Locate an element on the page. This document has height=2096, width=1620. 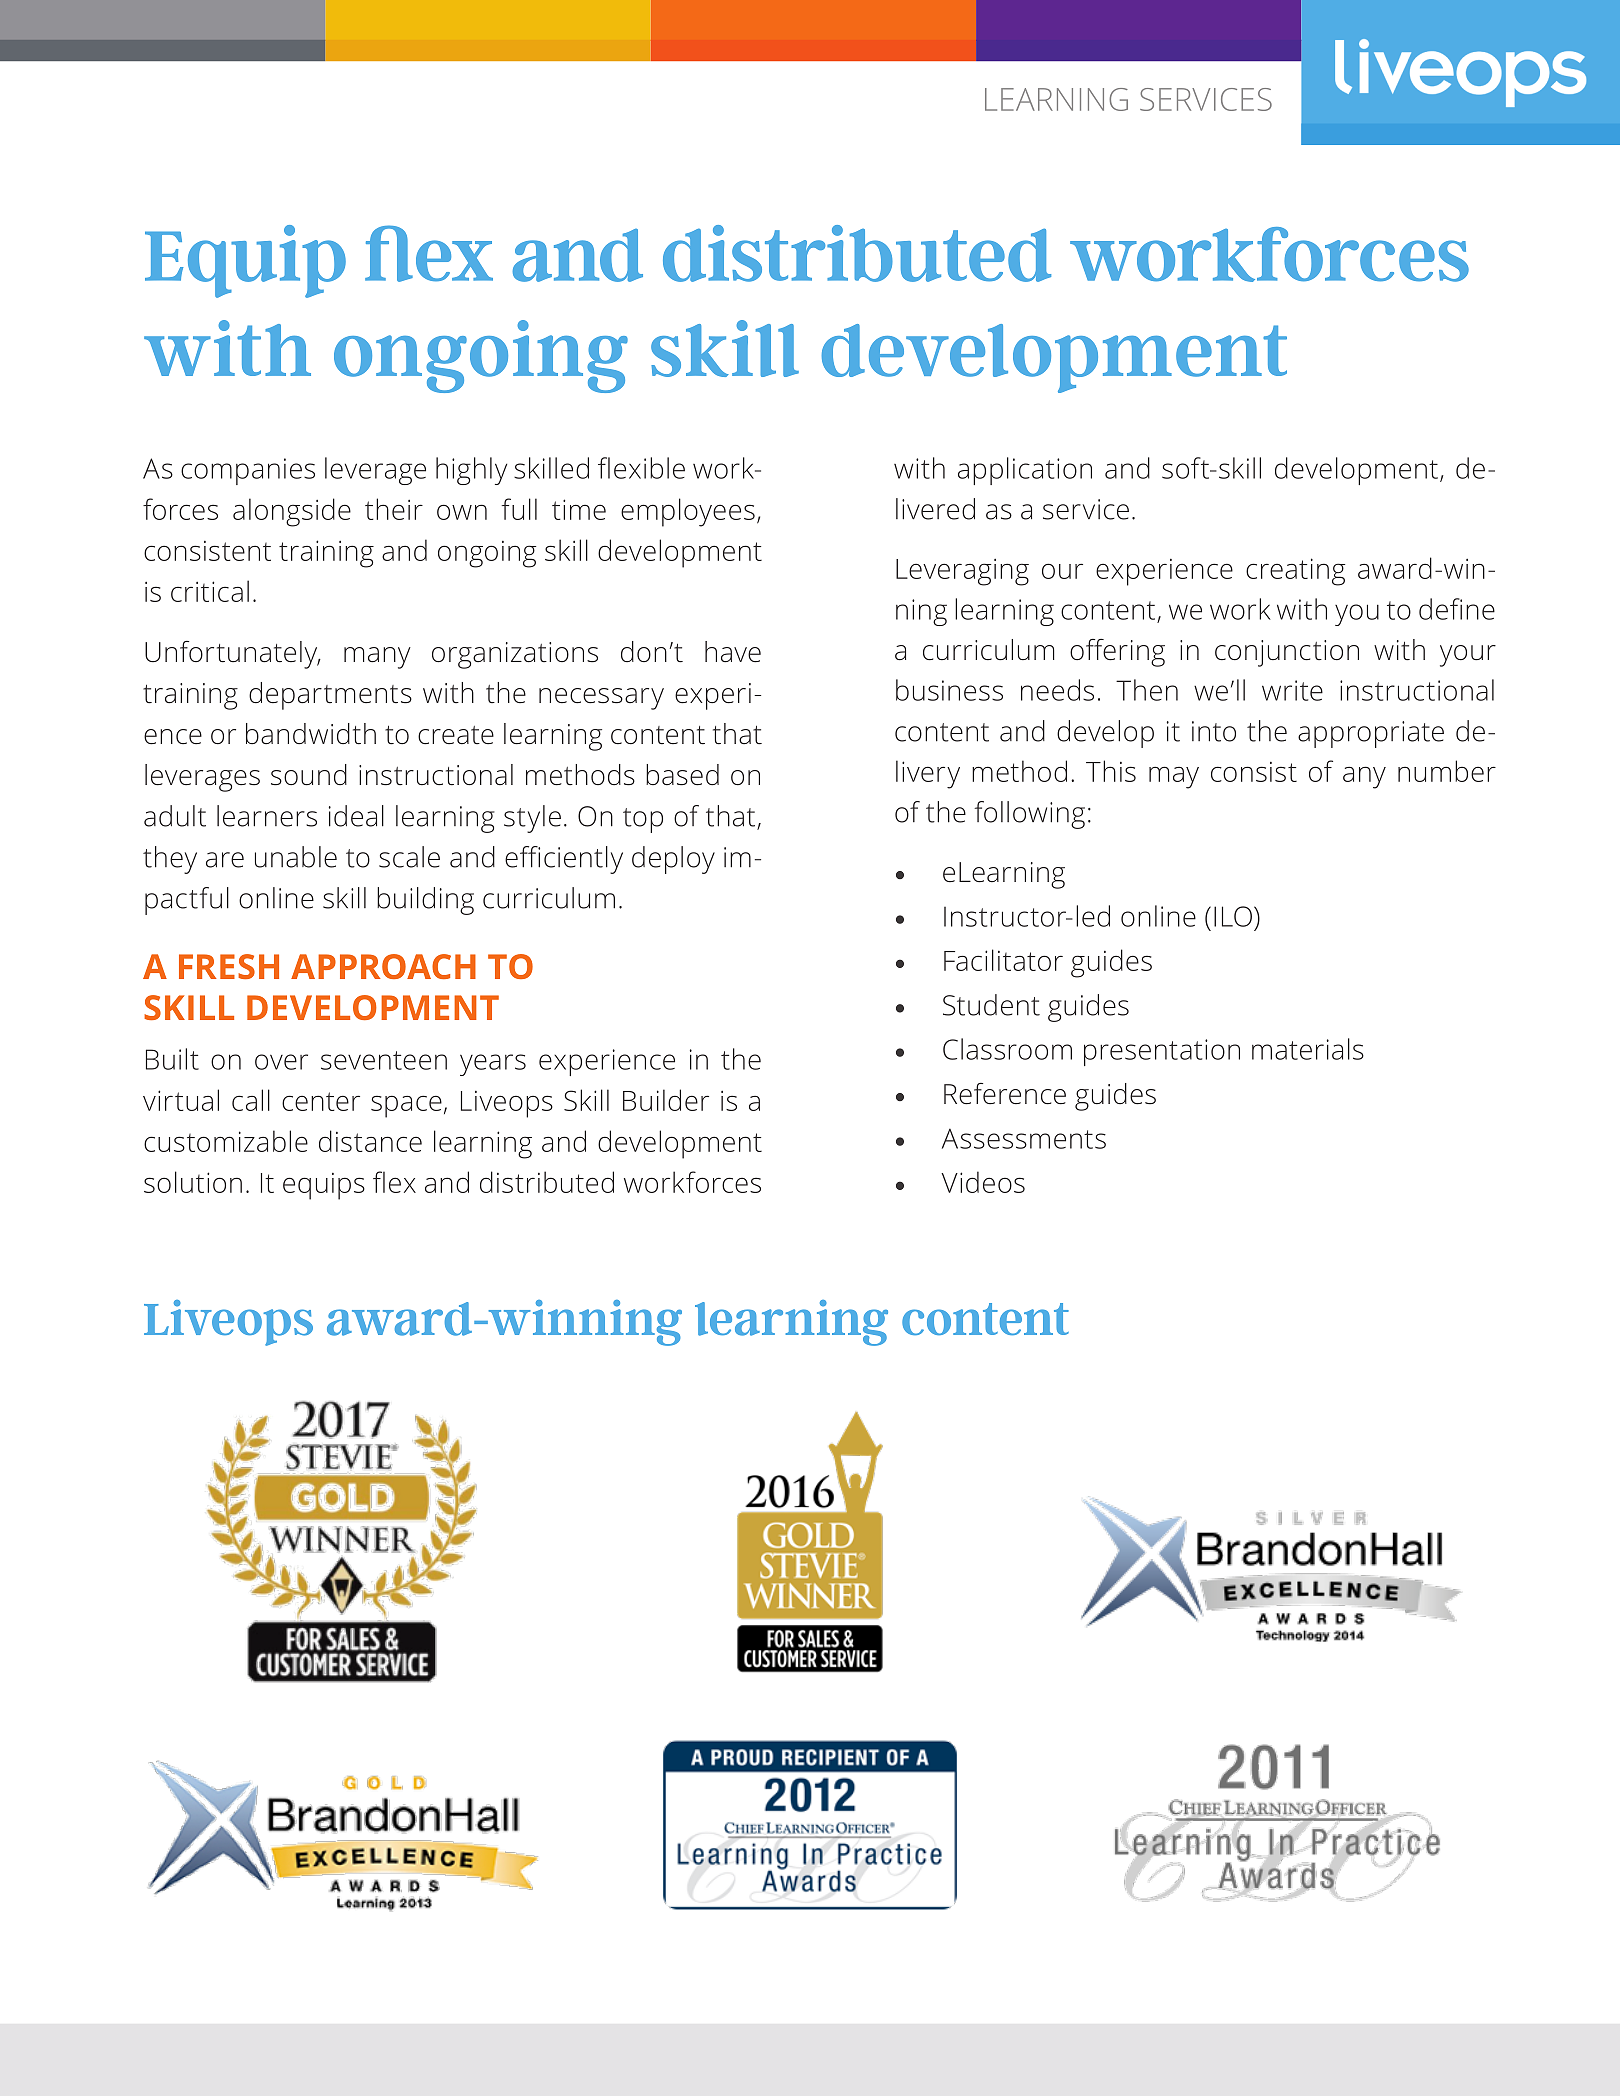
business is located at coordinates (949, 690).
